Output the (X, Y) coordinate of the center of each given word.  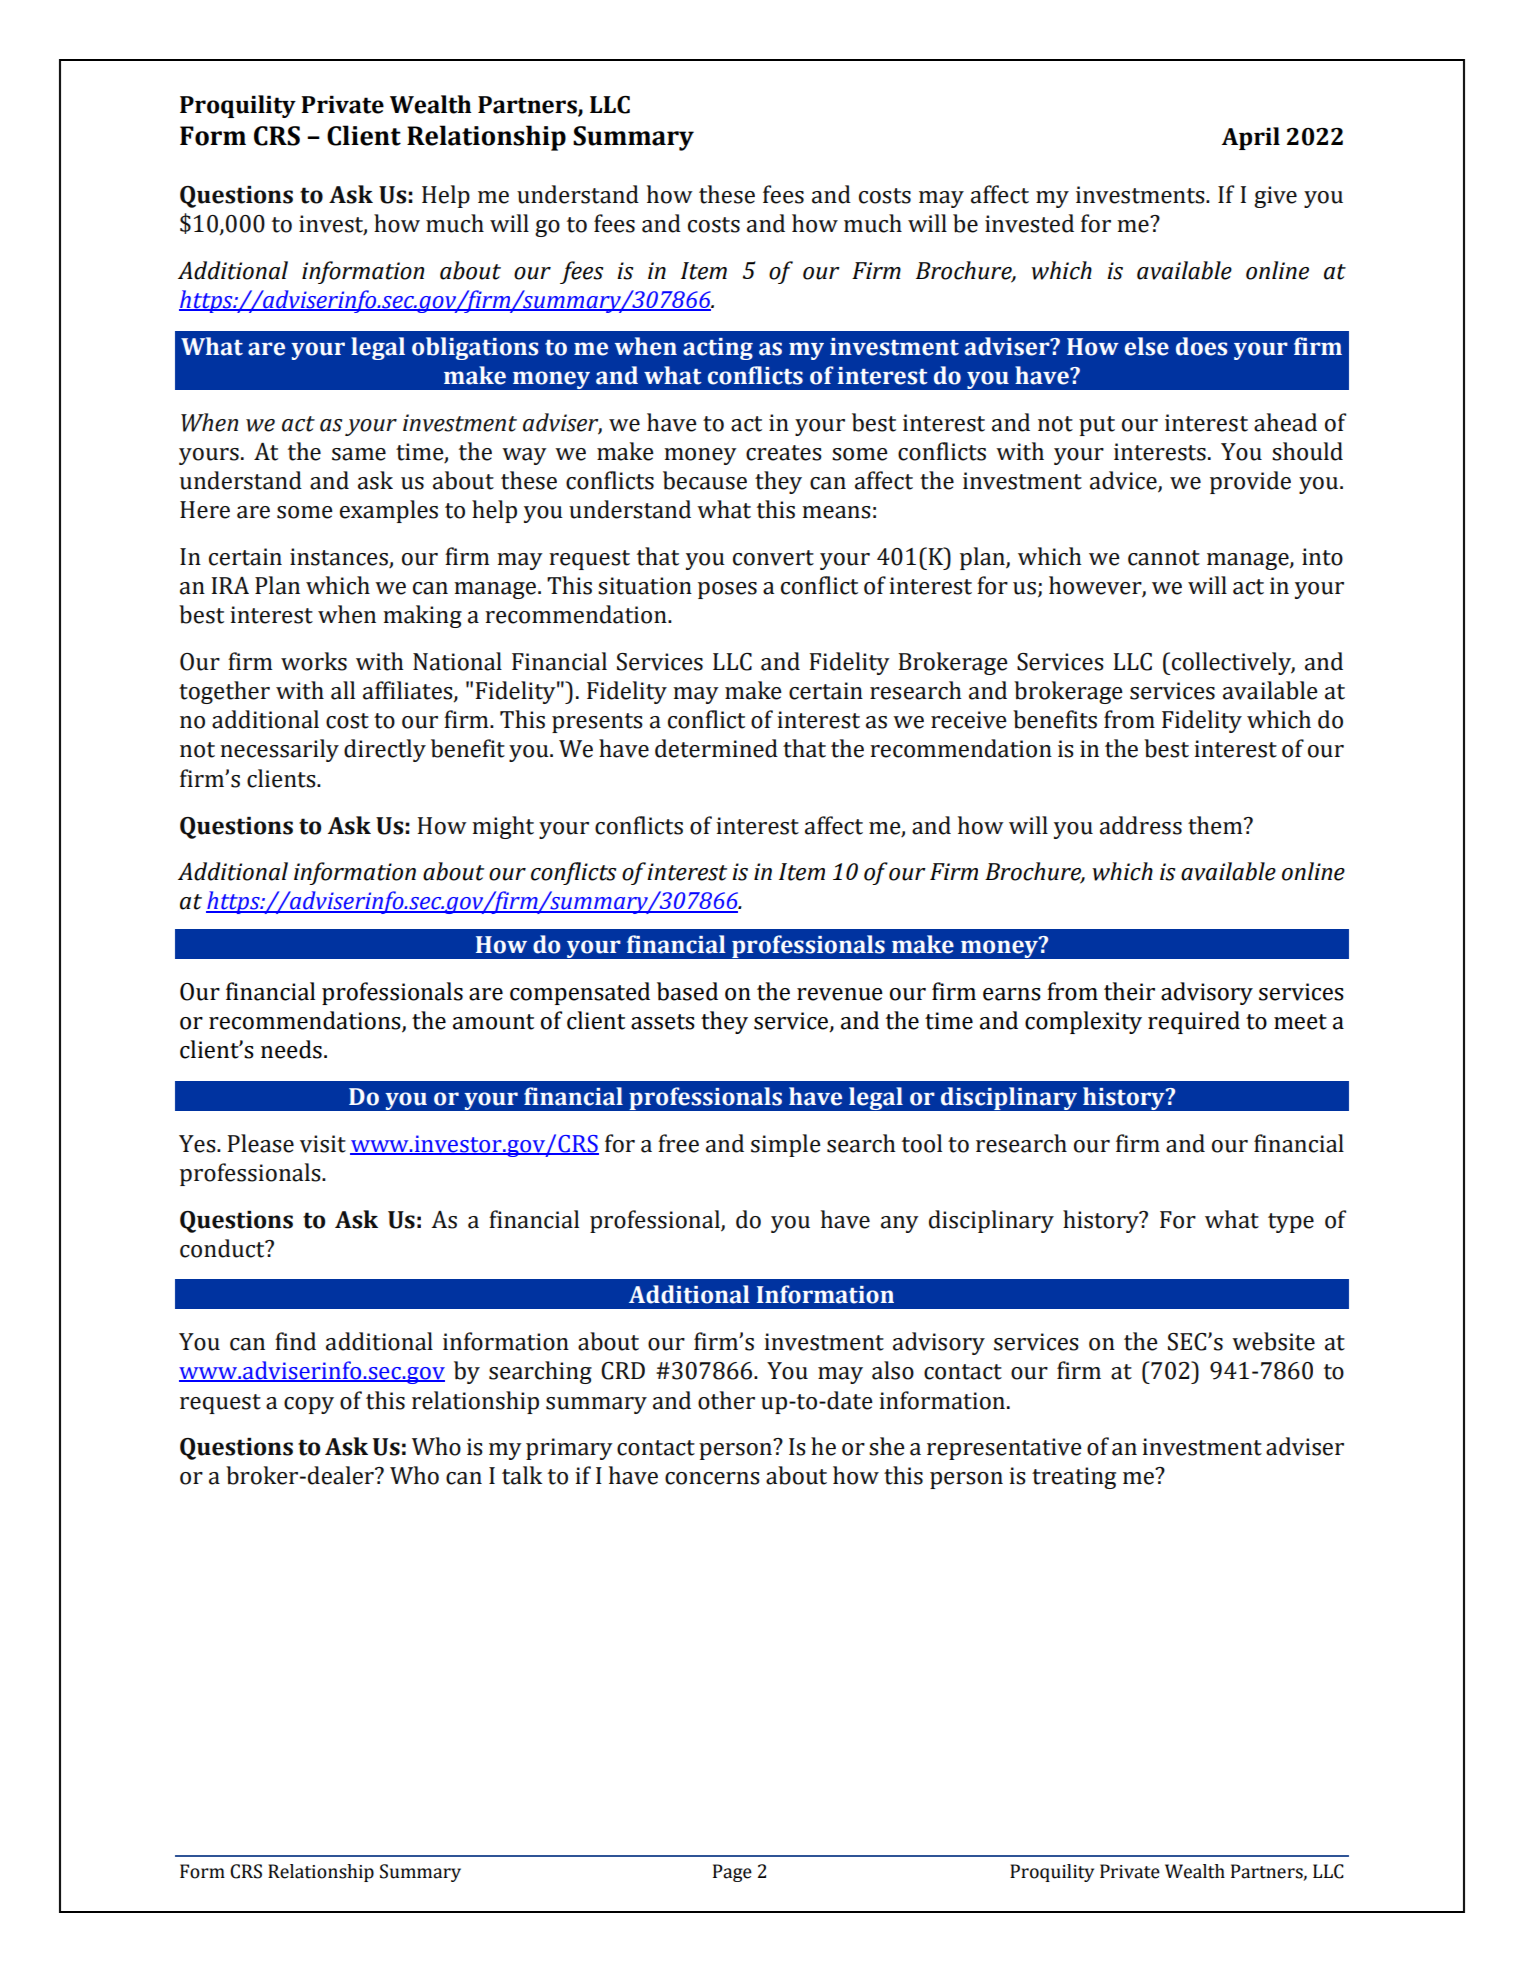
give (1275, 197)
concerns (712, 1478)
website (1273, 1341)
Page (732, 1873)
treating (1074, 1478)
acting (718, 349)
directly (385, 750)
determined (716, 748)
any (900, 1224)
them (1216, 825)
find (295, 1341)
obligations (475, 348)
